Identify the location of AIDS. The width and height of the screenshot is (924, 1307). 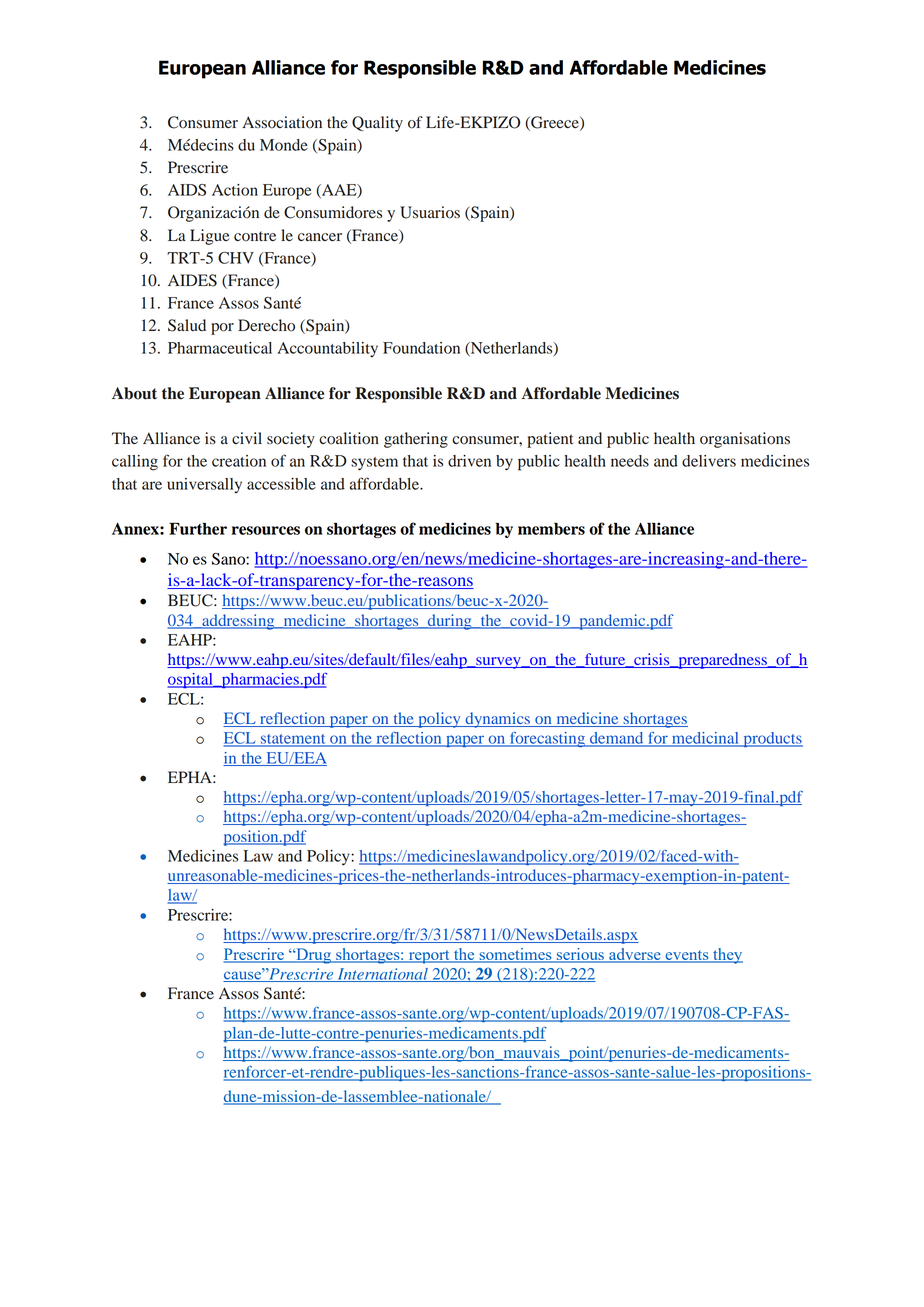
(187, 190).
